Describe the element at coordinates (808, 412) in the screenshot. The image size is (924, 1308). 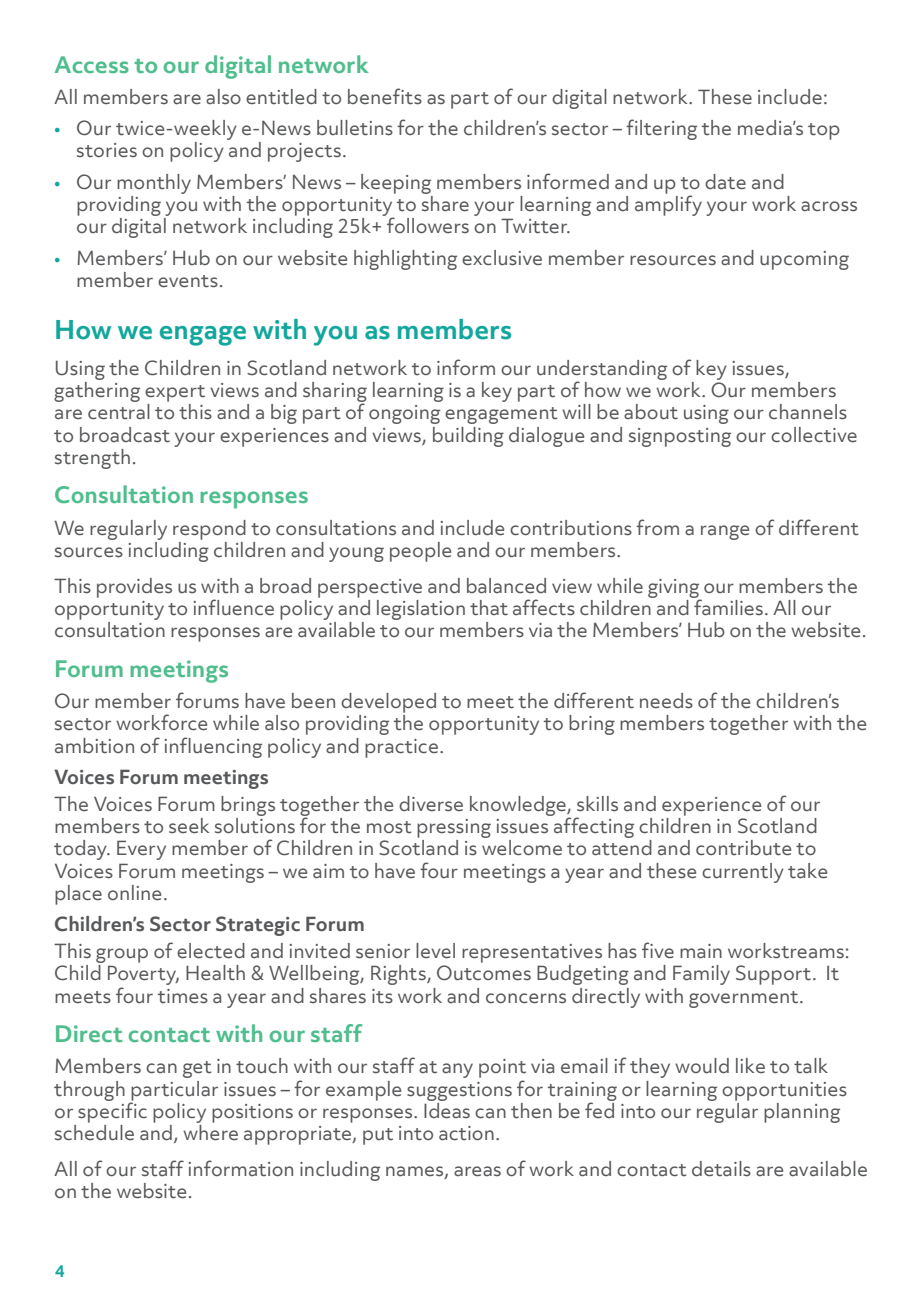
I see `channels` at that location.
